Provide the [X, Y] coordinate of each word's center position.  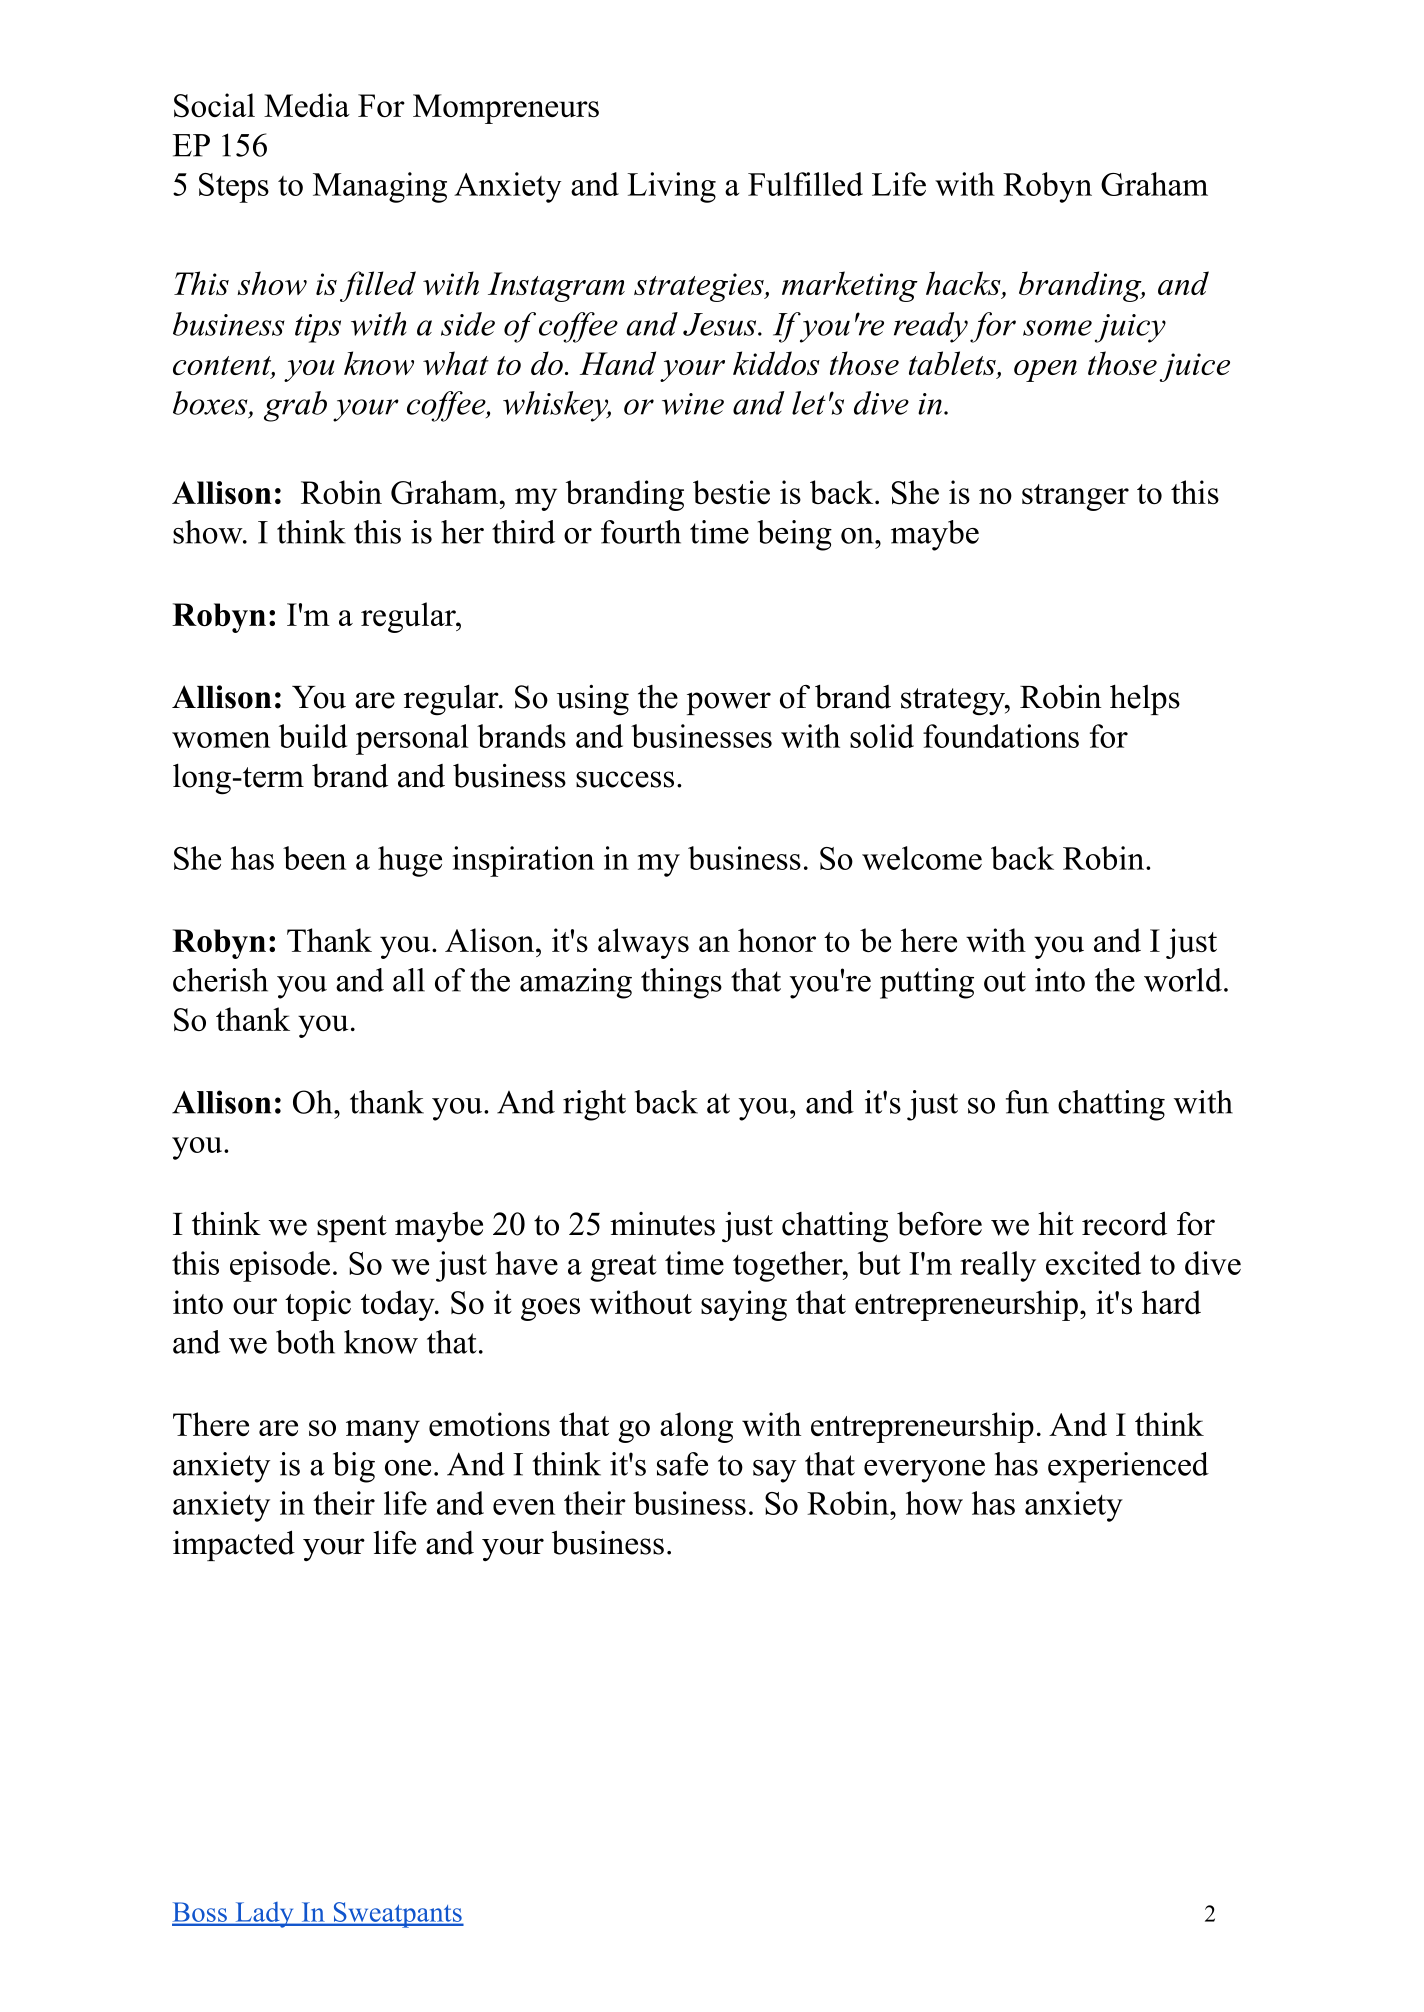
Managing [380, 187]
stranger [1075, 497]
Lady [264, 1915]
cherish [220, 980]
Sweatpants [397, 1915]
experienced [1128, 1467]
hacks [964, 284]
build [313, 736]
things [681, 983]
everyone [924, 1471]
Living [671, 187]
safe [682, 1464]
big [354, 1467]
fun [1027, 1102]
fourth [641, 532]
